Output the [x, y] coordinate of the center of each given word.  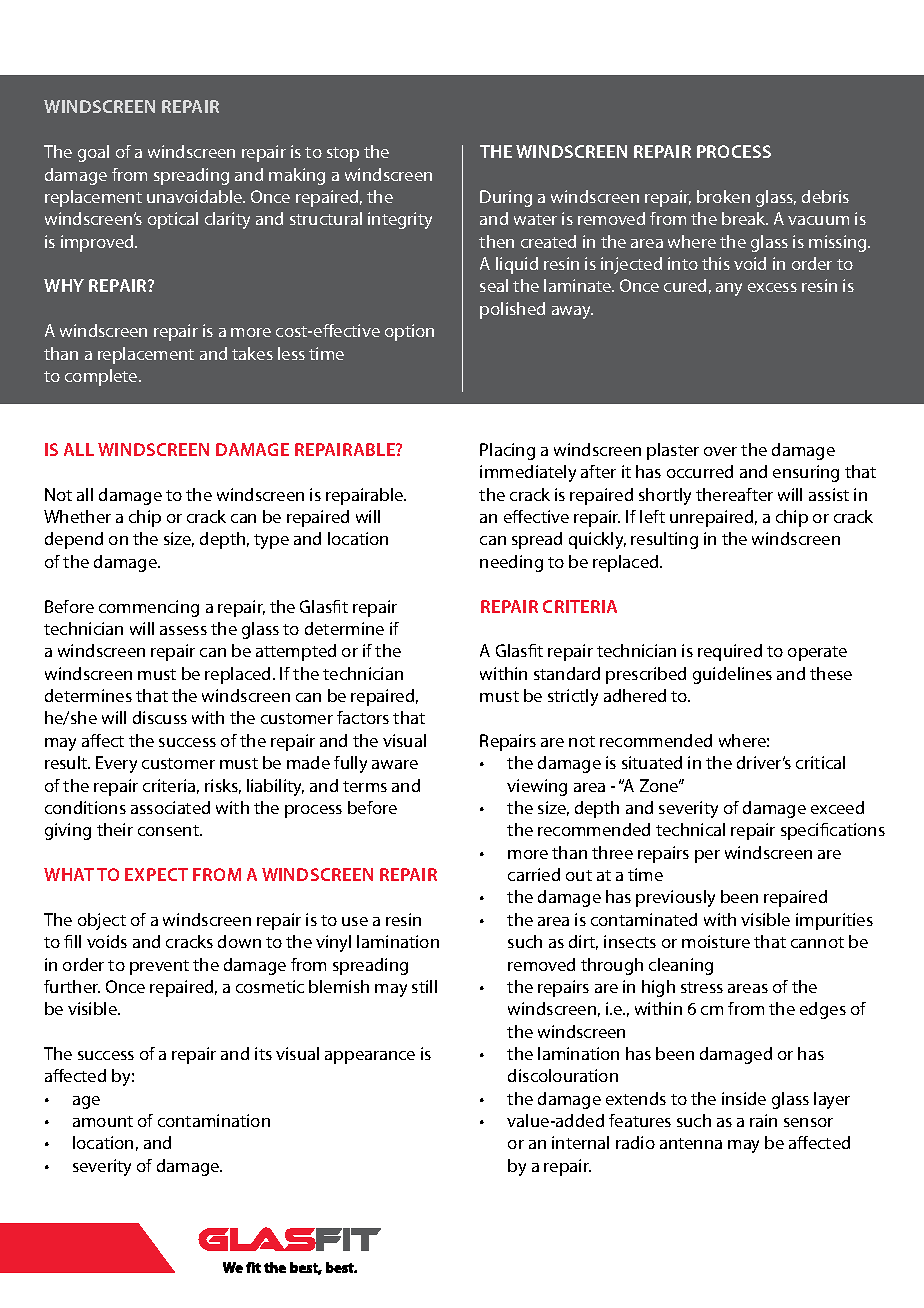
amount [103, 1121]
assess [183, 630]
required [730, 652]
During [506, 198]
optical [173, 220]
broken [723, 196]
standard [567, 673]
